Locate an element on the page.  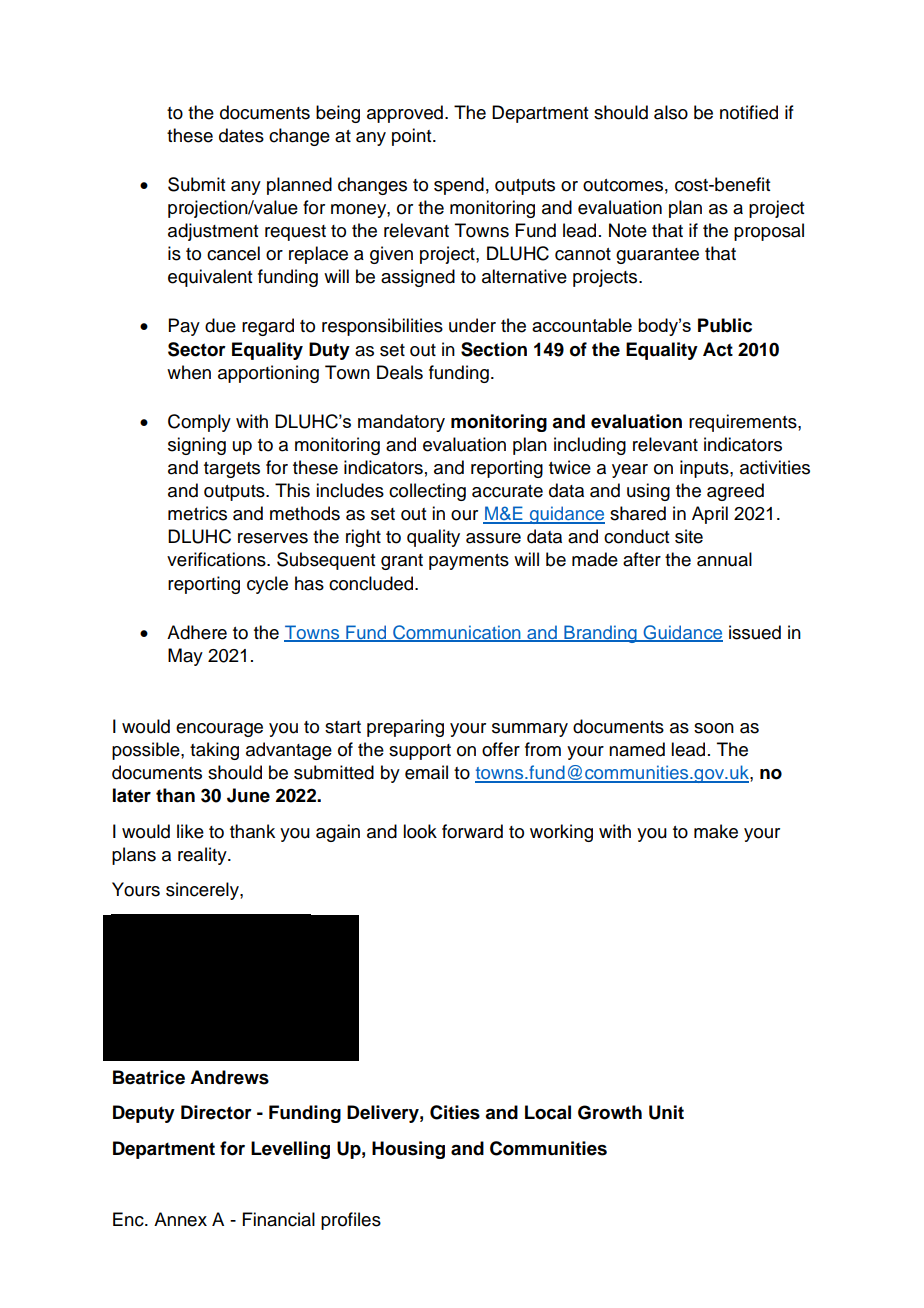
May is located at coordinates (185, 657).
